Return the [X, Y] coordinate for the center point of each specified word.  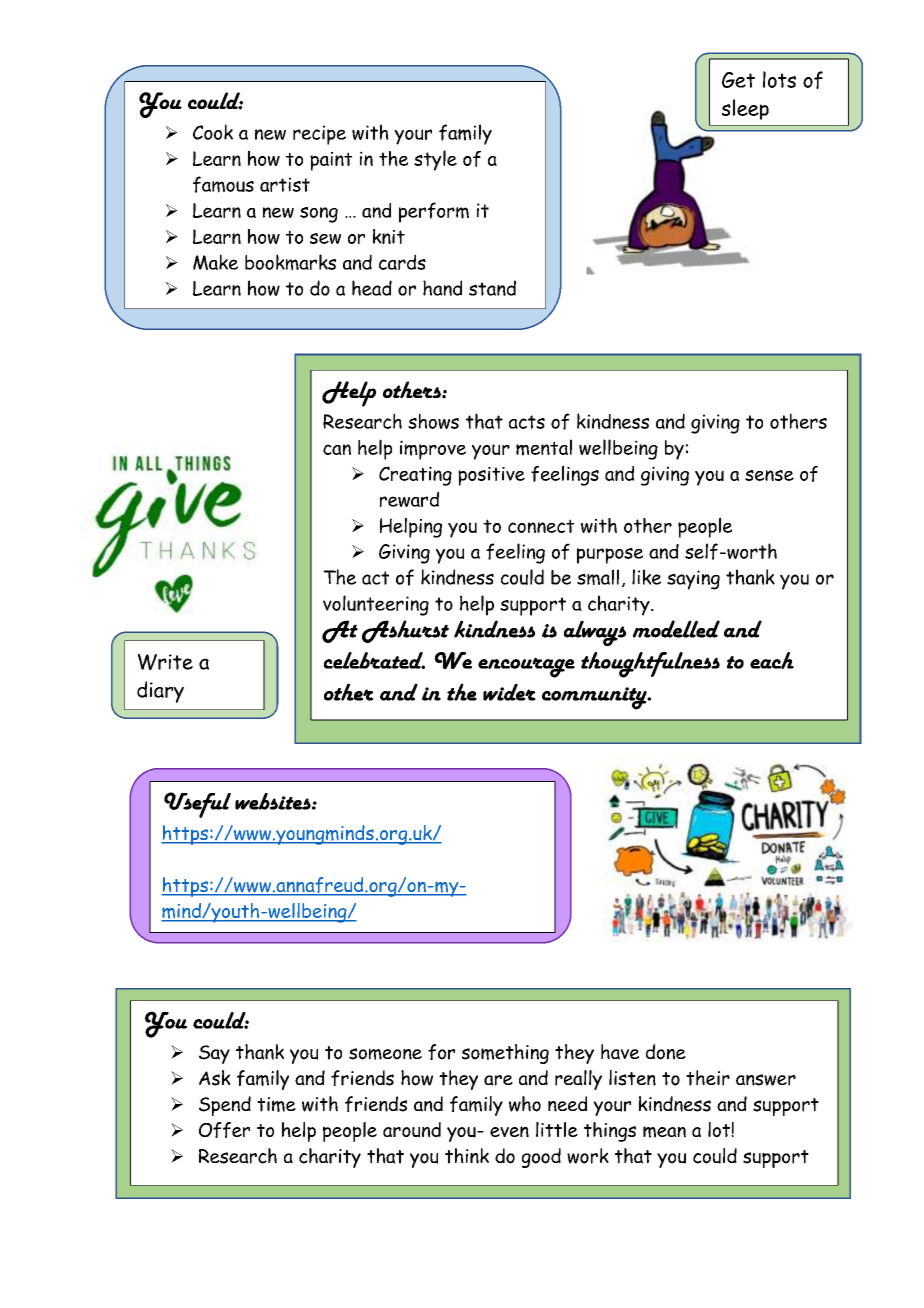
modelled [676, 629]
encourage [526, 667]
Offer [224, 1130]
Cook [213, 132]
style [435, 160]
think [467, 1156]
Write [165, 662]
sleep [745, 109]
